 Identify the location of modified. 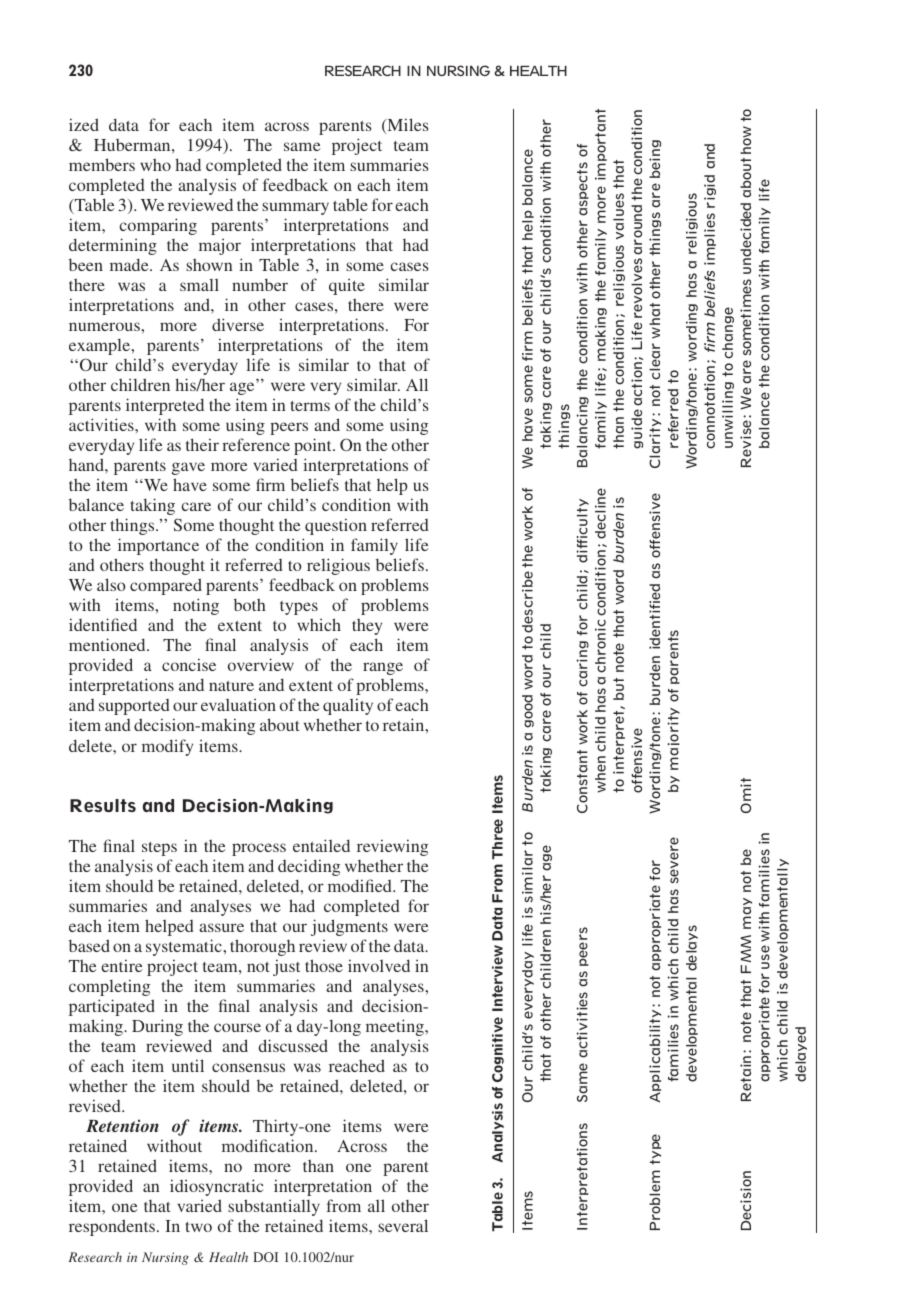
(361, 885).
